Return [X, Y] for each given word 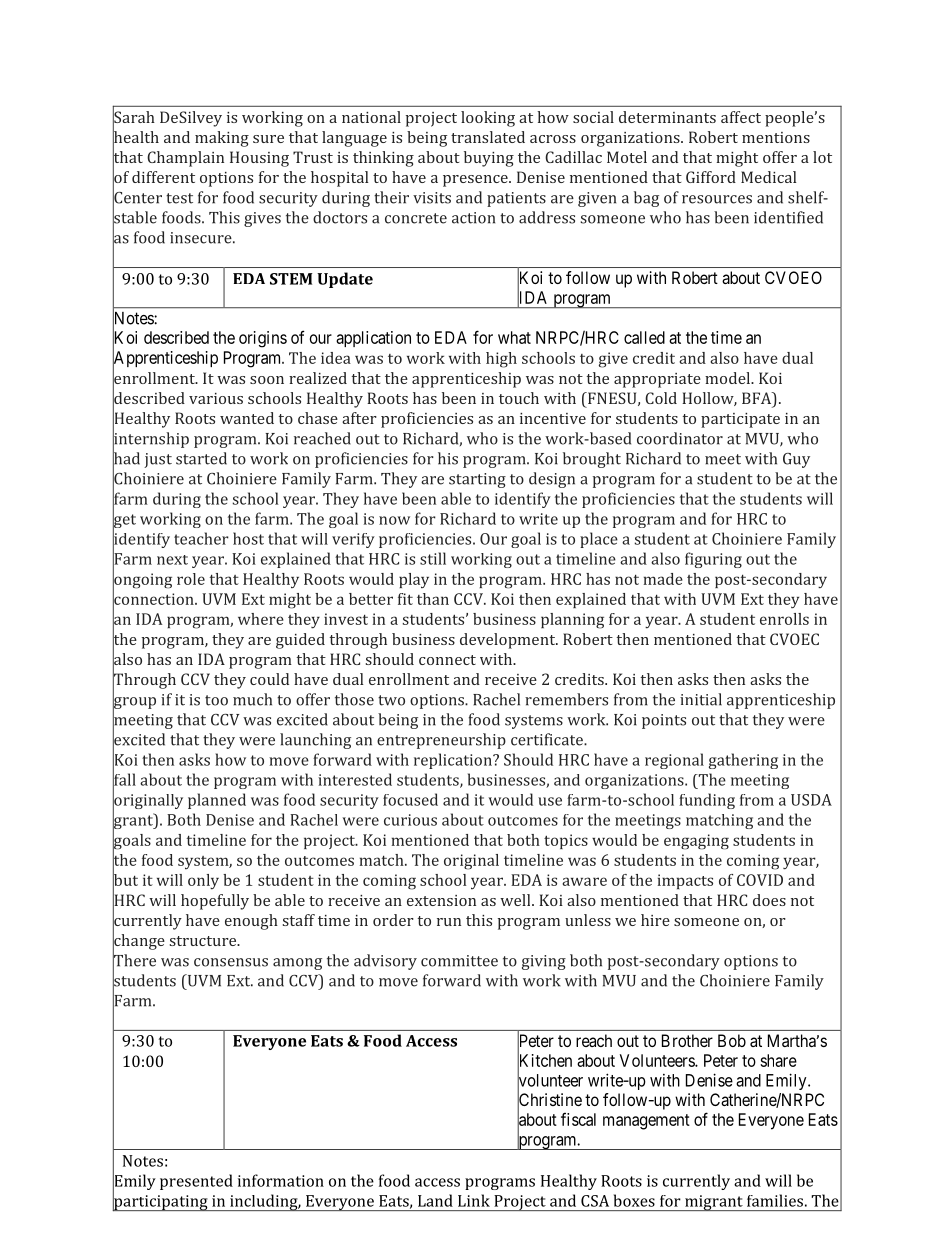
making [222, 139]
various [216, 398]
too [216, 700]
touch [519, 398]
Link [474, 1200]
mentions [776, 137]
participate [740, 420]
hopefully [215, 902]
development [509, 641]
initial [701, 699]
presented [196, 1182]
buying [489, 159]
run [449, 922]
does [769, 900]
